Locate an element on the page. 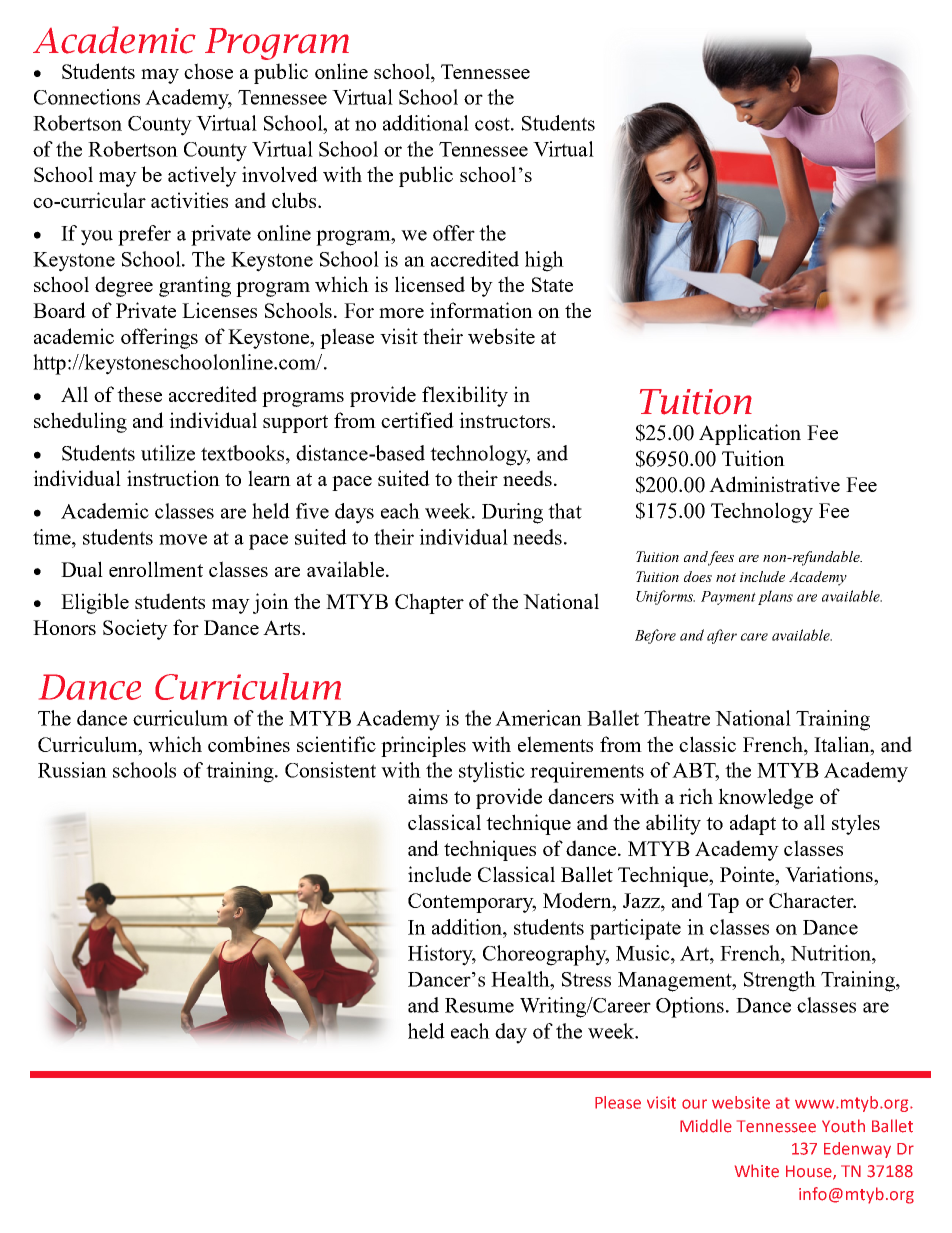 The image size is (952, 1233). Connections is located at coordinates (87, 97).
